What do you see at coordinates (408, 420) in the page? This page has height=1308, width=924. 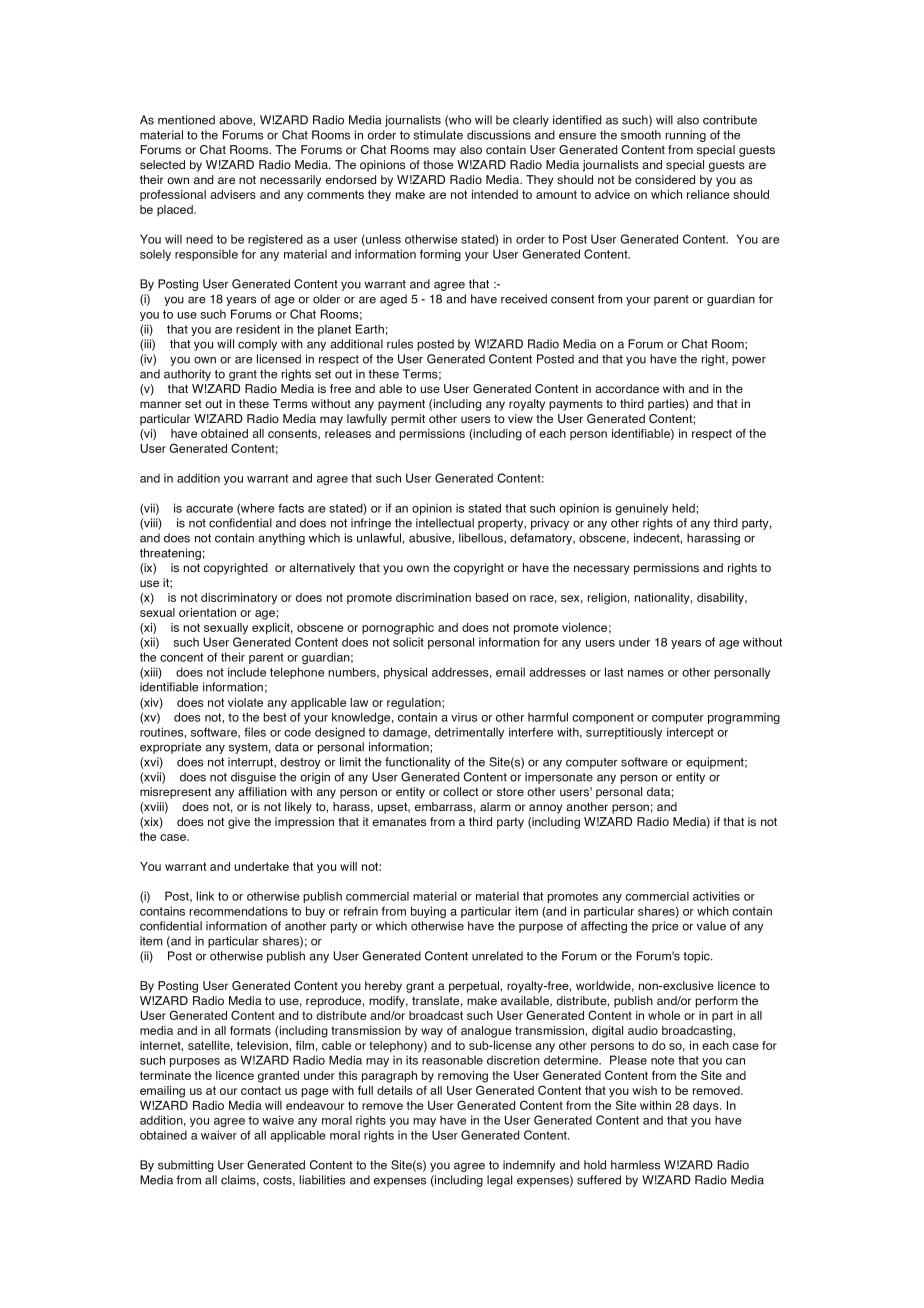 I see `permit` at bounding box center [408, 420].
